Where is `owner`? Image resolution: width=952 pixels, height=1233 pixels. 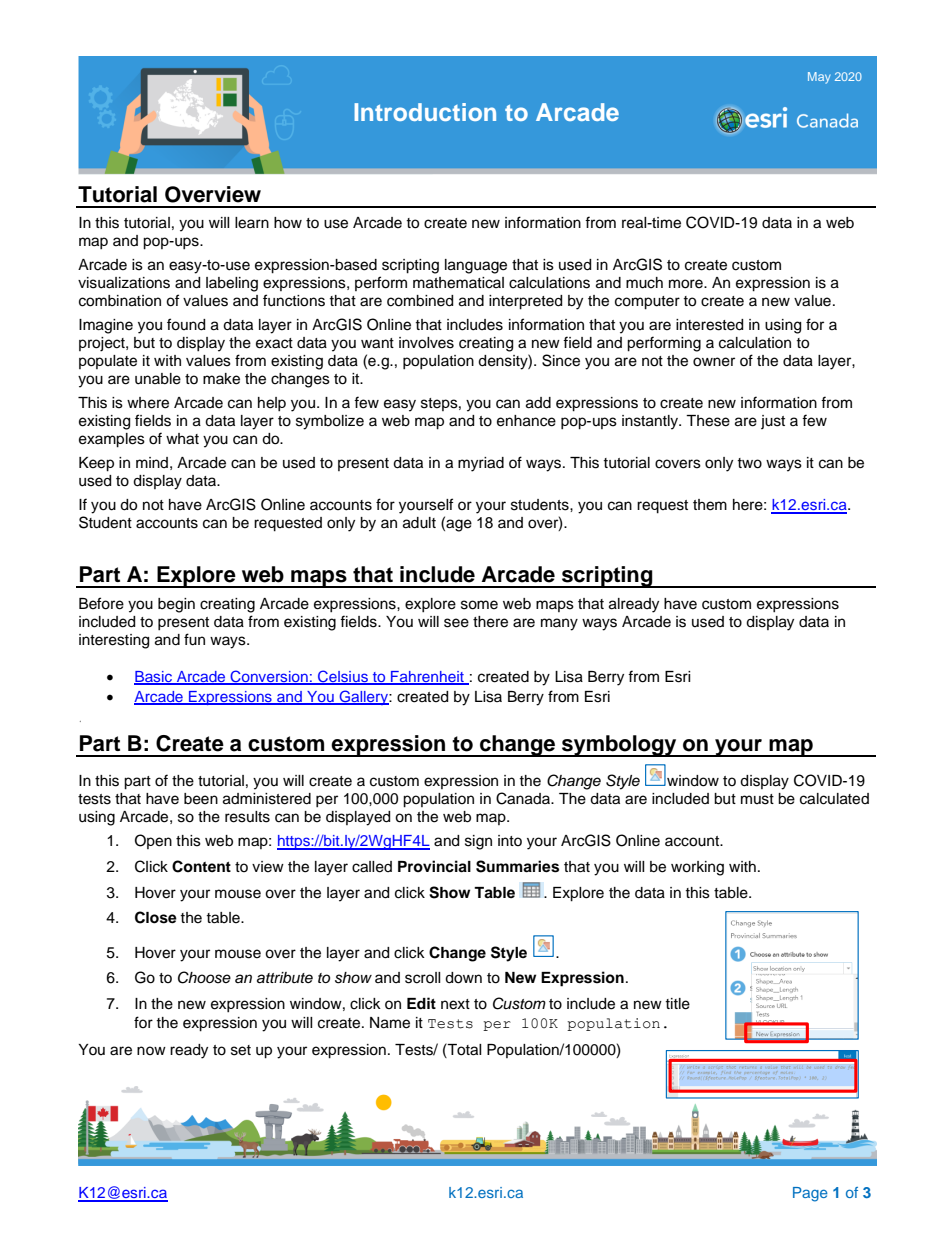
owner is located at coordinates (714, 362).
